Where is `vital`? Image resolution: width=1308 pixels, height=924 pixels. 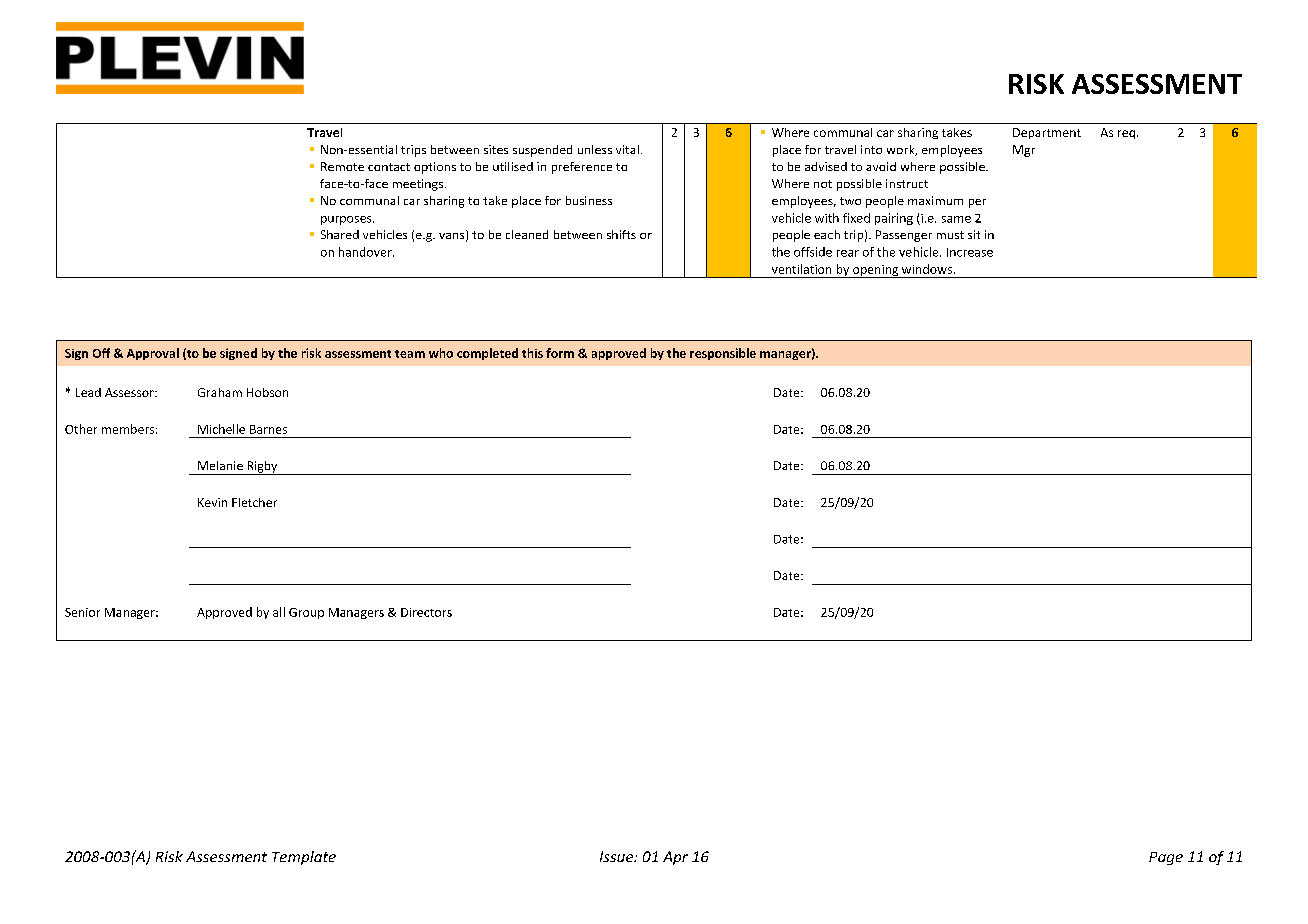
vital is located at coordinates (627, 149).
